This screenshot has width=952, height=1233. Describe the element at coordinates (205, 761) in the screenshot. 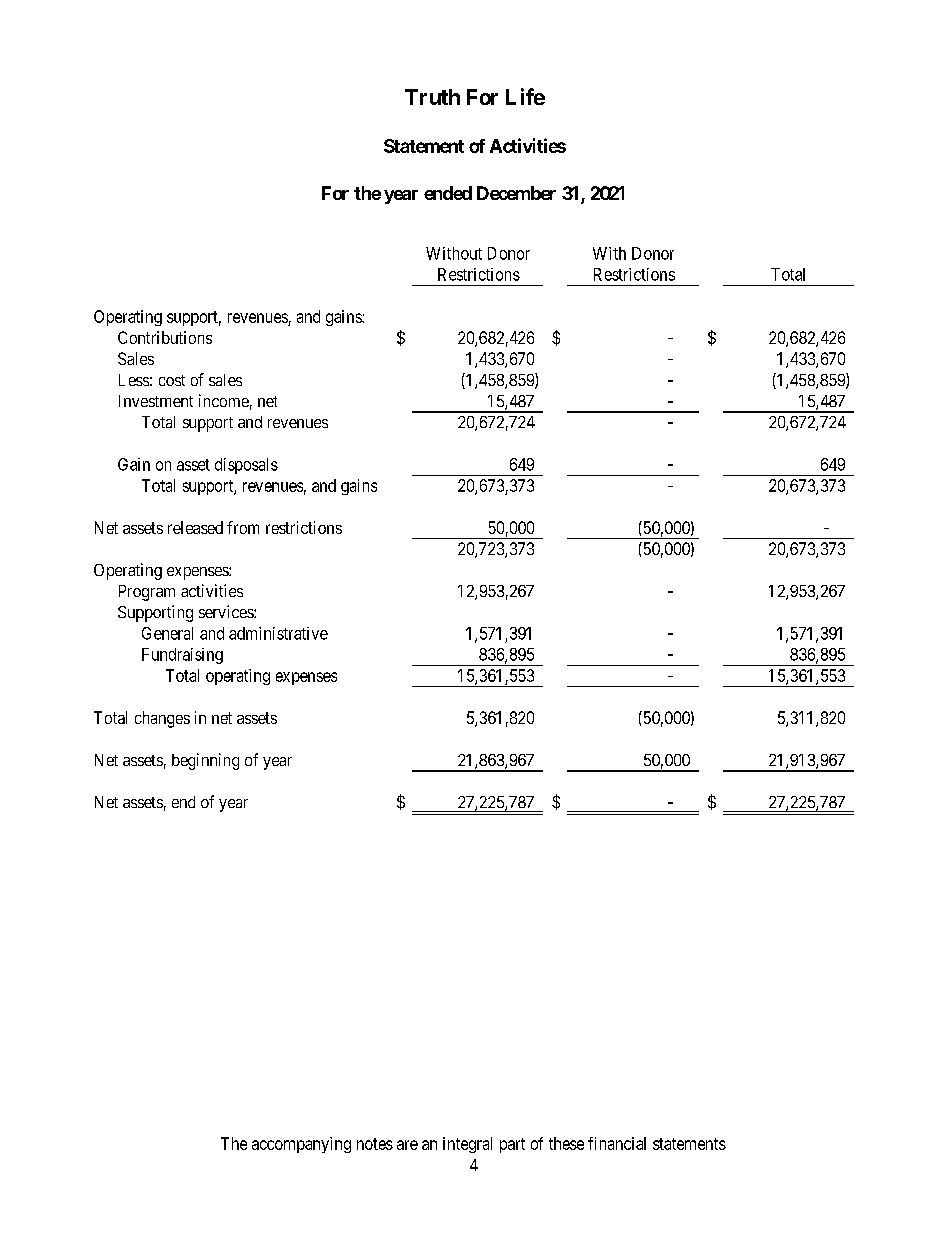

I see `beginning` at that location.
